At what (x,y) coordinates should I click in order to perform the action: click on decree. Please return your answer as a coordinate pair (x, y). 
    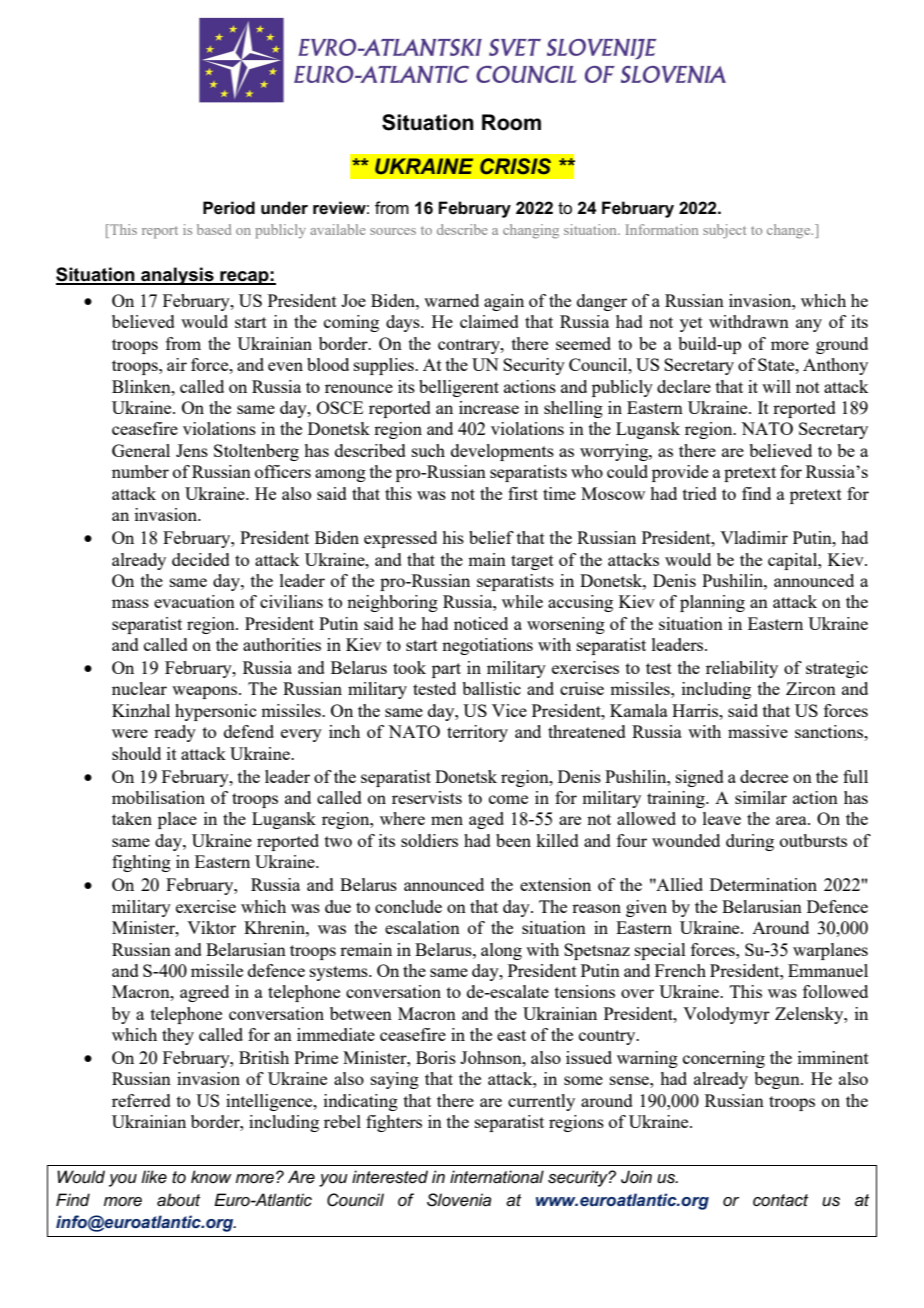
    Looking at the image, I should click on (764, 776).
